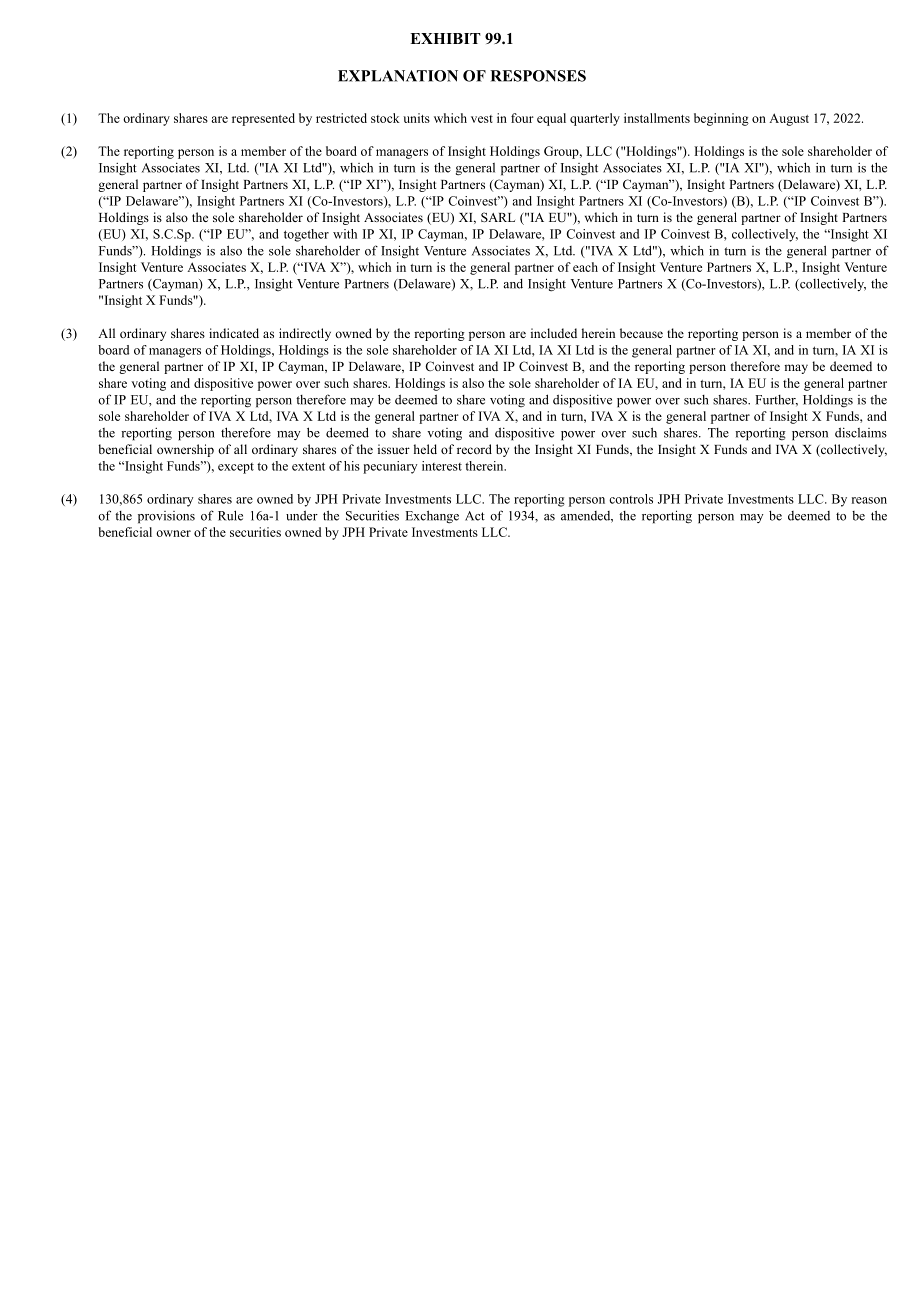  What do you see at coordinates (641, 333) in the screenshot?
I see `because` at bounding box center [641, 333].
